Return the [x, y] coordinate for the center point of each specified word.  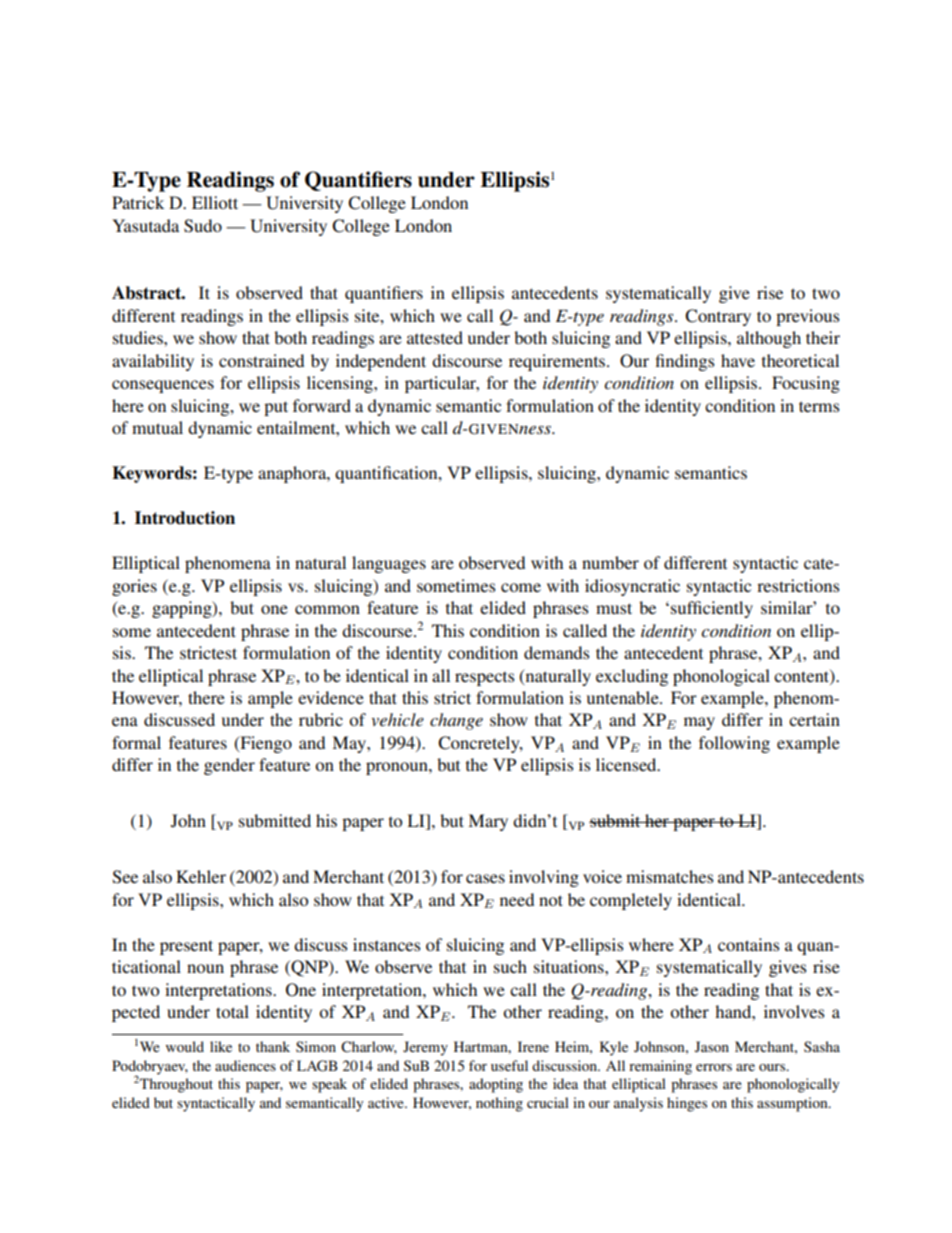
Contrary [718, 317]
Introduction [185, 518]
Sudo [203, 226]
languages [389, 564]
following [734, 744]
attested [435, 337]
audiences [245, 1065]
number [610, 562]
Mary [488, 822]
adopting [496, 1085]
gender [229, 766]
